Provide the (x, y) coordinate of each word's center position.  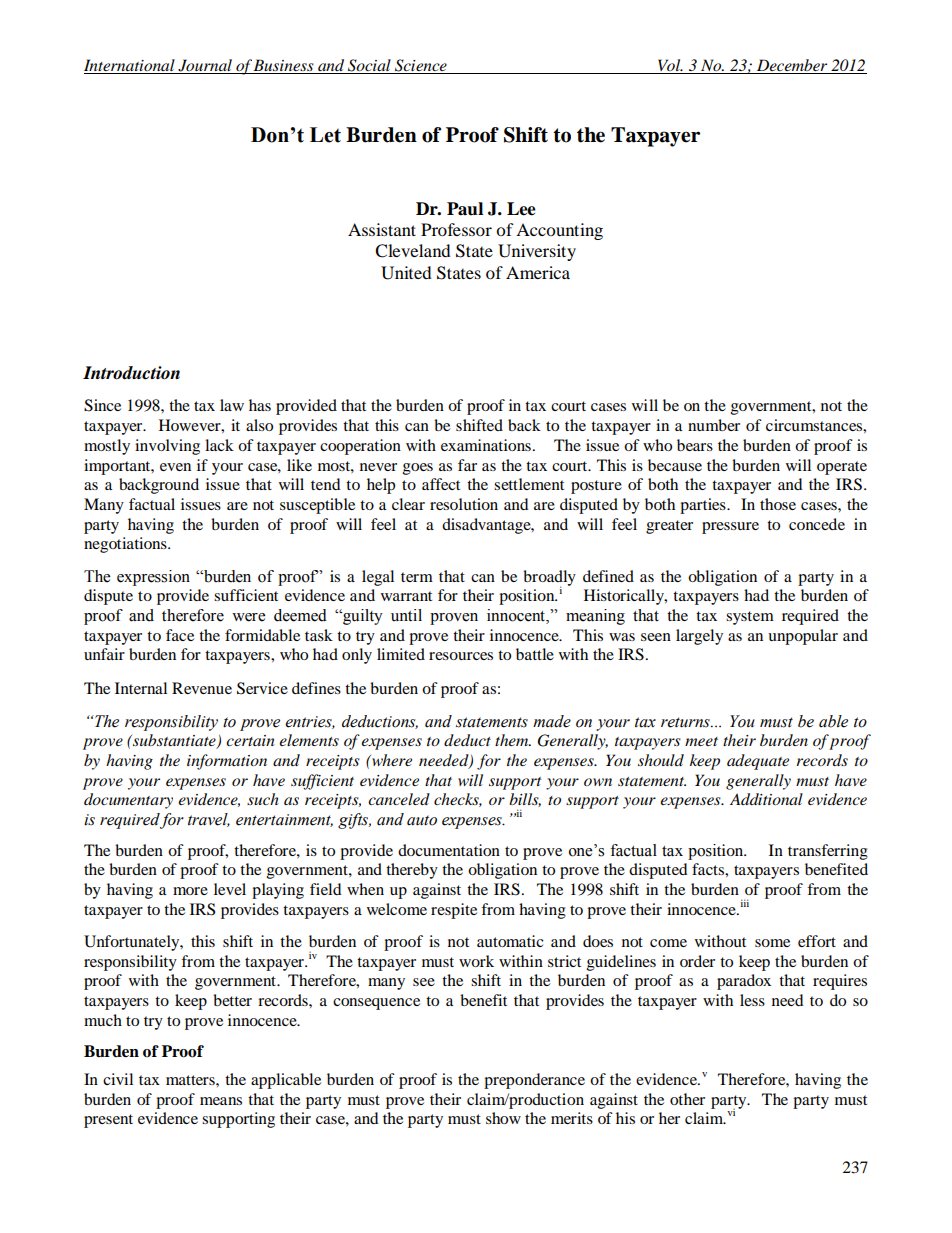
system (750, 618)
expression (153, 578)
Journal (205, 66)
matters (191, 1080)
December (792, 66)
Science (421, 66)
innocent (517, 616)
